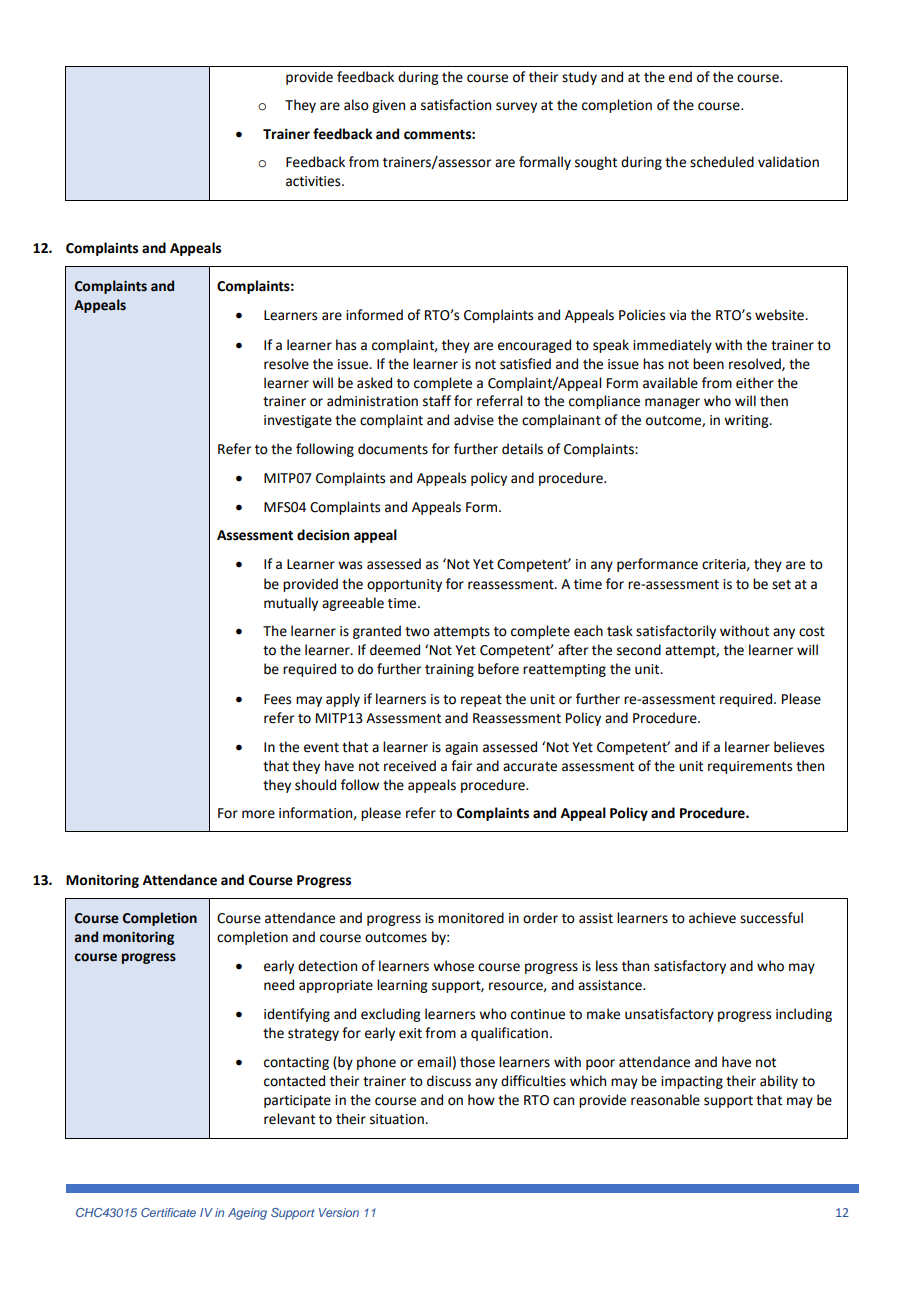  I want to click on decision, so click(323, 535).
